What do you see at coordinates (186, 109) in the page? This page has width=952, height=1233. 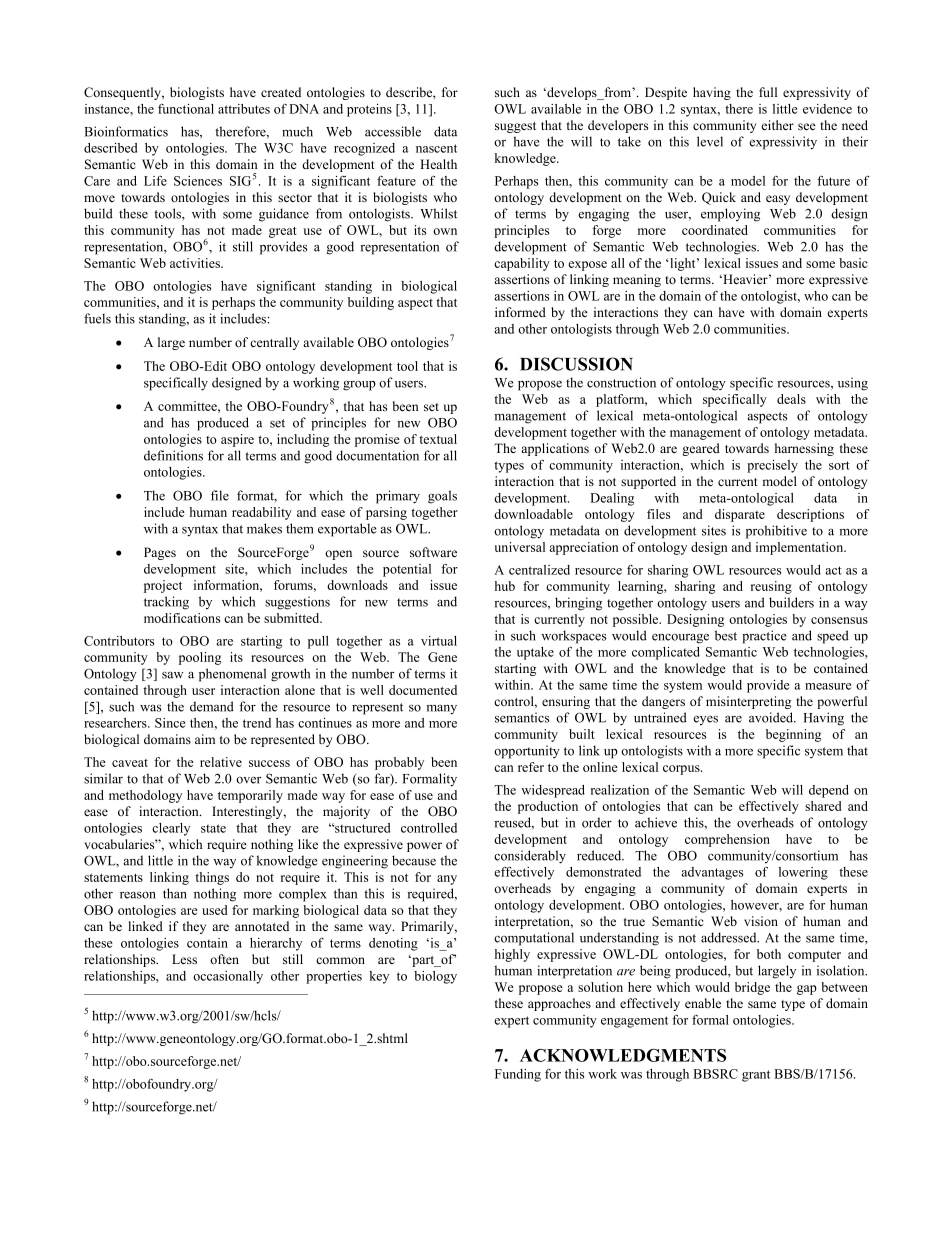 I see `functional` at bounding box center [186, 109].
